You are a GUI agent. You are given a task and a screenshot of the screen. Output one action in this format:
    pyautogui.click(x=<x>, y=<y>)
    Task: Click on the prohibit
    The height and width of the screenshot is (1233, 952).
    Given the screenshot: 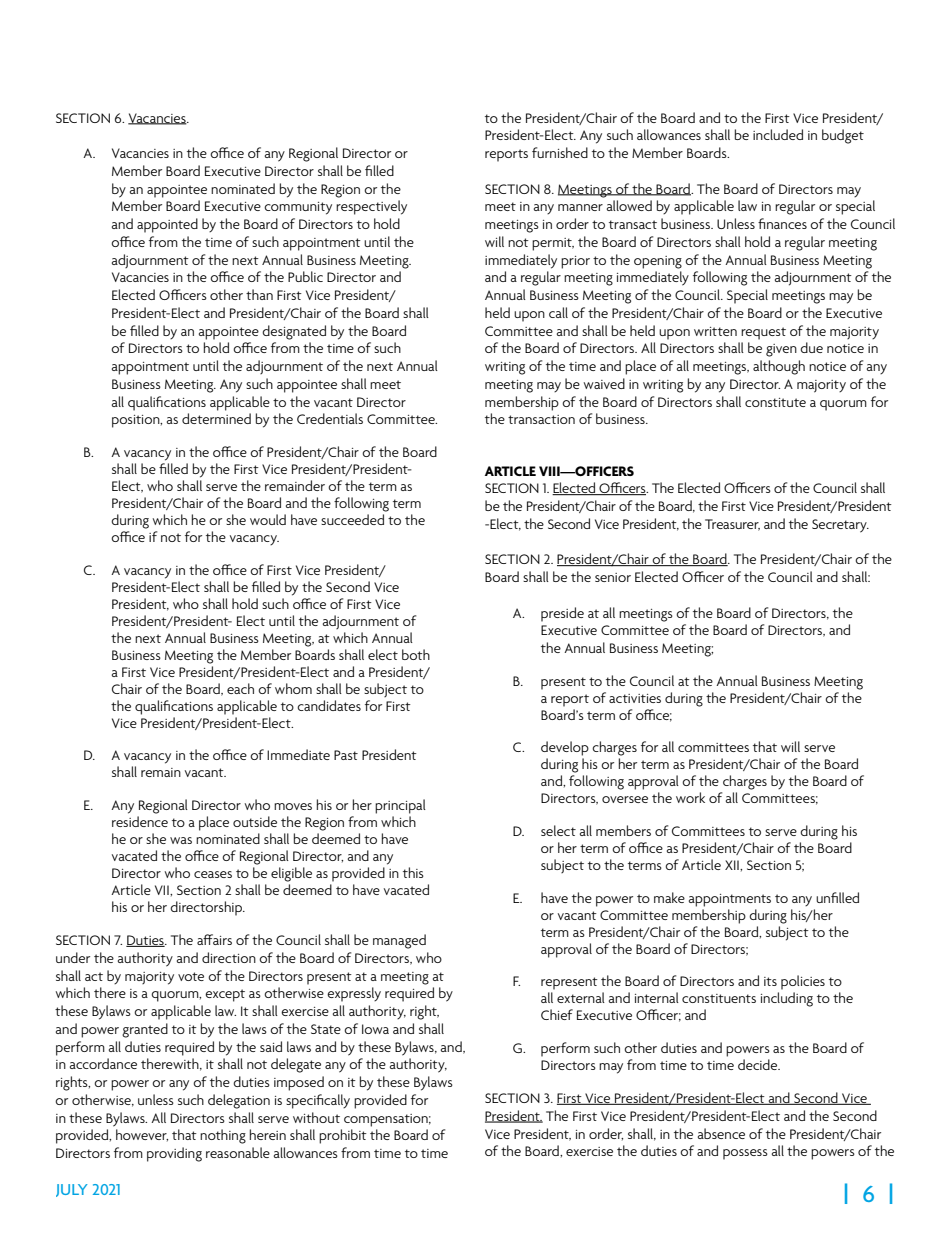 What is the action you would take?
    pyautogui.click(x=343, y=1136)
